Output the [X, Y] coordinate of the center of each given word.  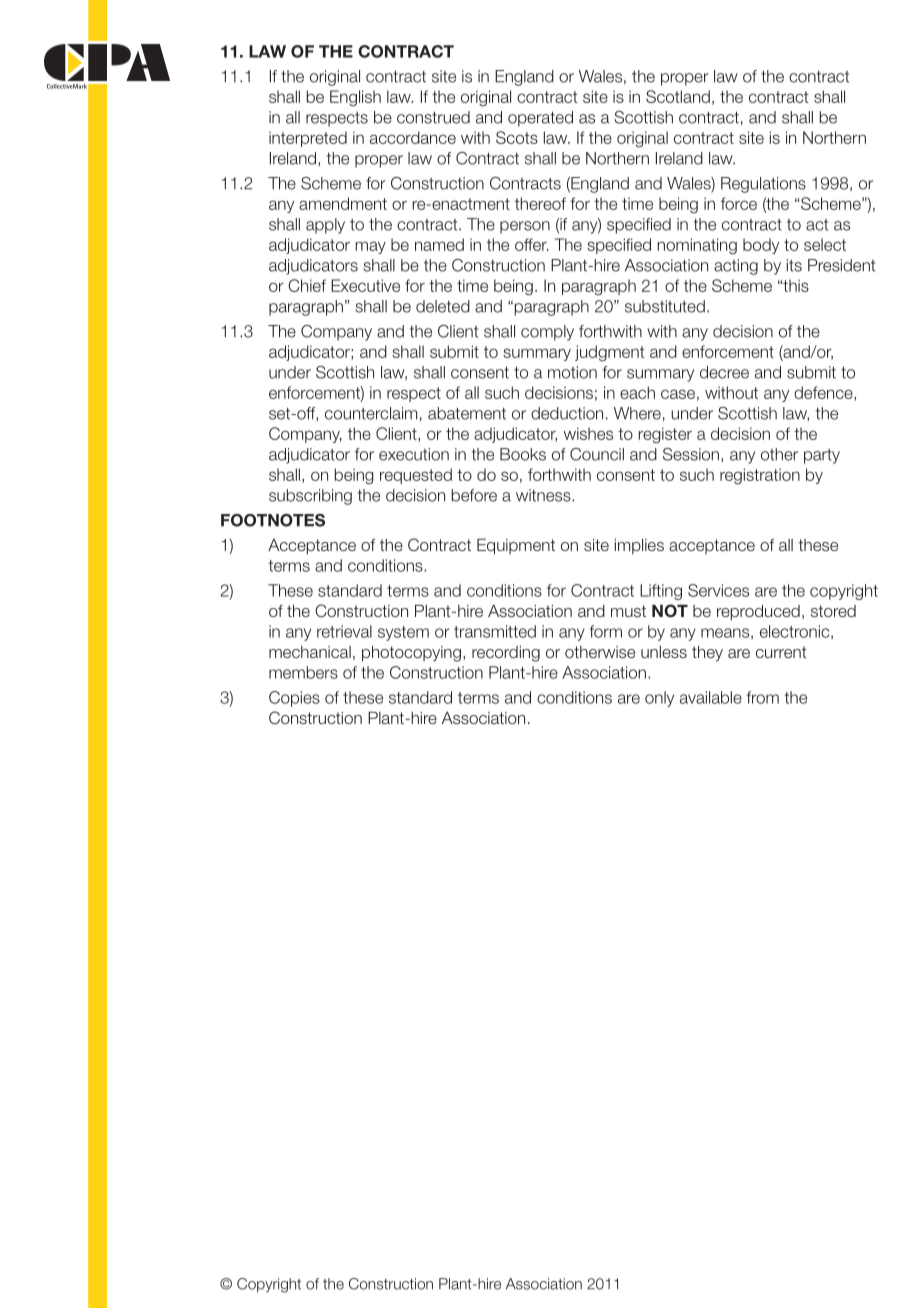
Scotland [678, 96]
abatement [467, 413]
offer [532, 244]
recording [506, 654]
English [355, 98]
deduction [567, 413]
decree [724, 372]
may [371, 247]
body [761, 246]
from [762, 697]
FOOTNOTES [273, 520]
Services [718, 590]
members [303, 672]
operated [540, 119]
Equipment [516, 547]
